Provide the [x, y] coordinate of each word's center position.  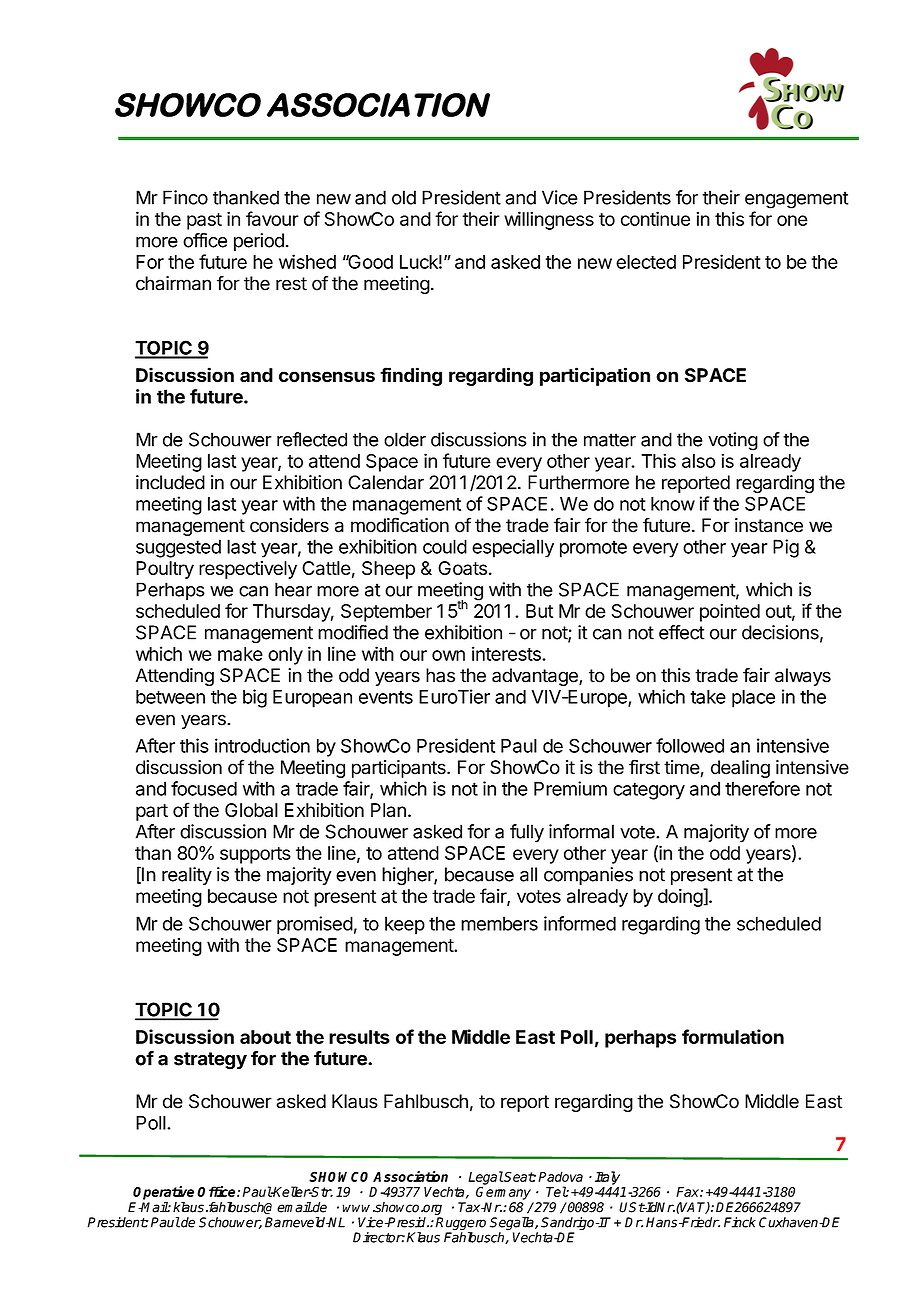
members [499, 923]
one [792, 220]
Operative [163, 1193]
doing [681, 898]
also [699, 461]
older [405, 439]
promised [315, 925]
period [259, 242]
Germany [503, 1193]
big [255, 698]
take [708, 697]
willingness [549, 220]
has [440, 675]
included [170, 482]
